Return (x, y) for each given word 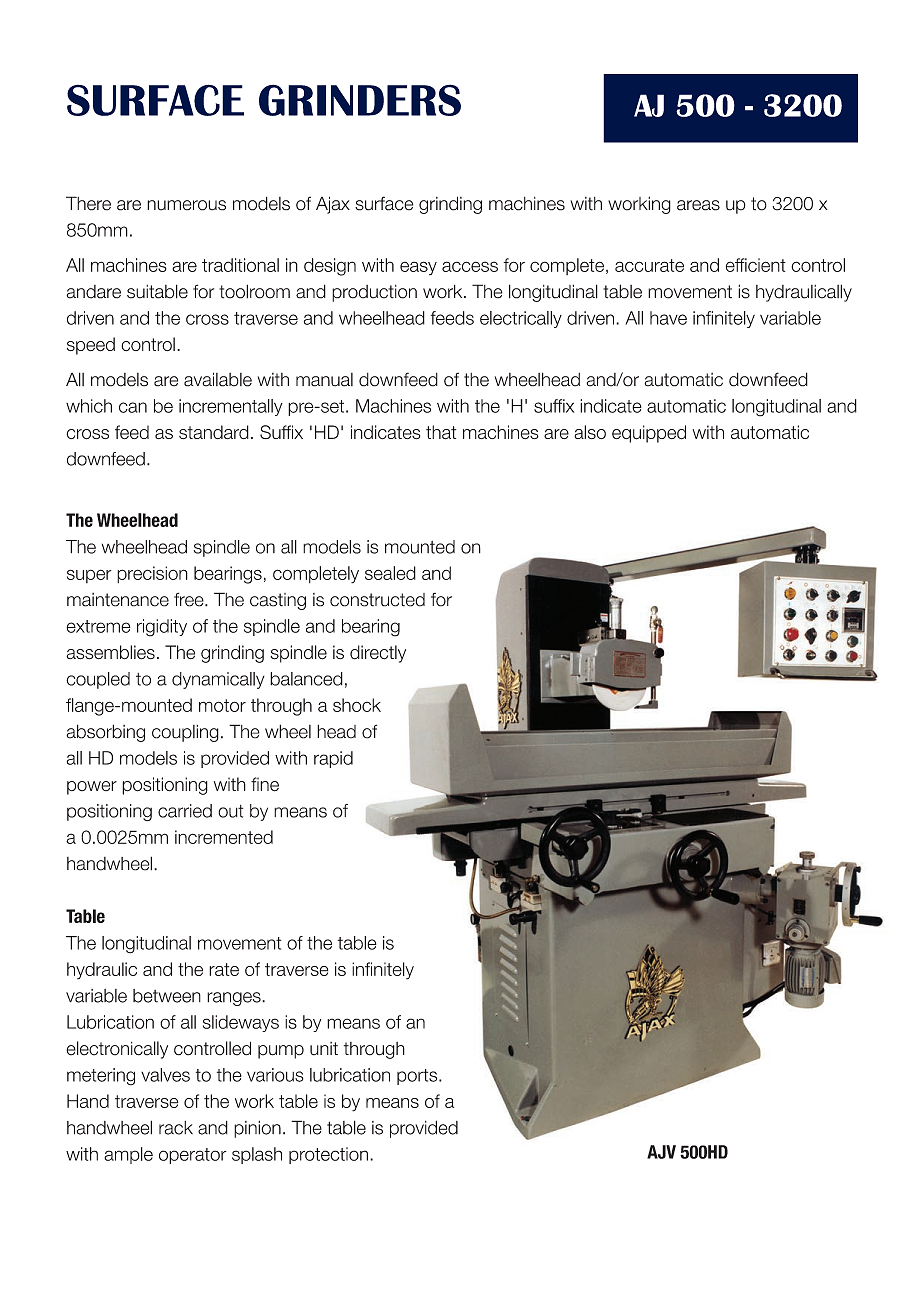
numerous (186, 205)
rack (176, 1128)
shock (357, 705)
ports (418, 1077)
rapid (333, 759)
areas (698, 205)
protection (328, 1155)
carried (185, 811)
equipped (649, 434)
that (441, 432)
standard (214, 432)
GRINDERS (360, 100)
